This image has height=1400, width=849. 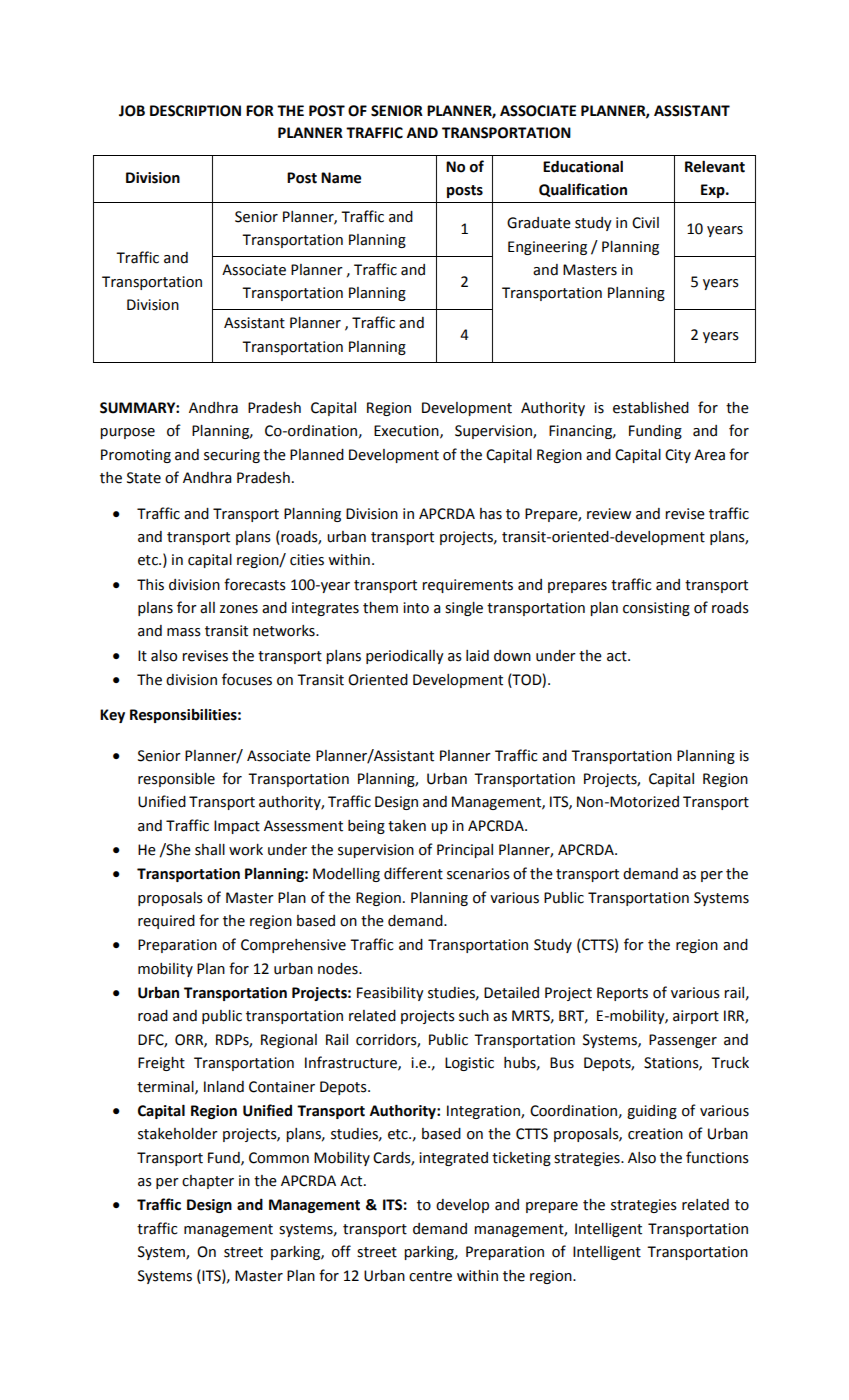 I want to click on established, so click(x=651, y=408).
